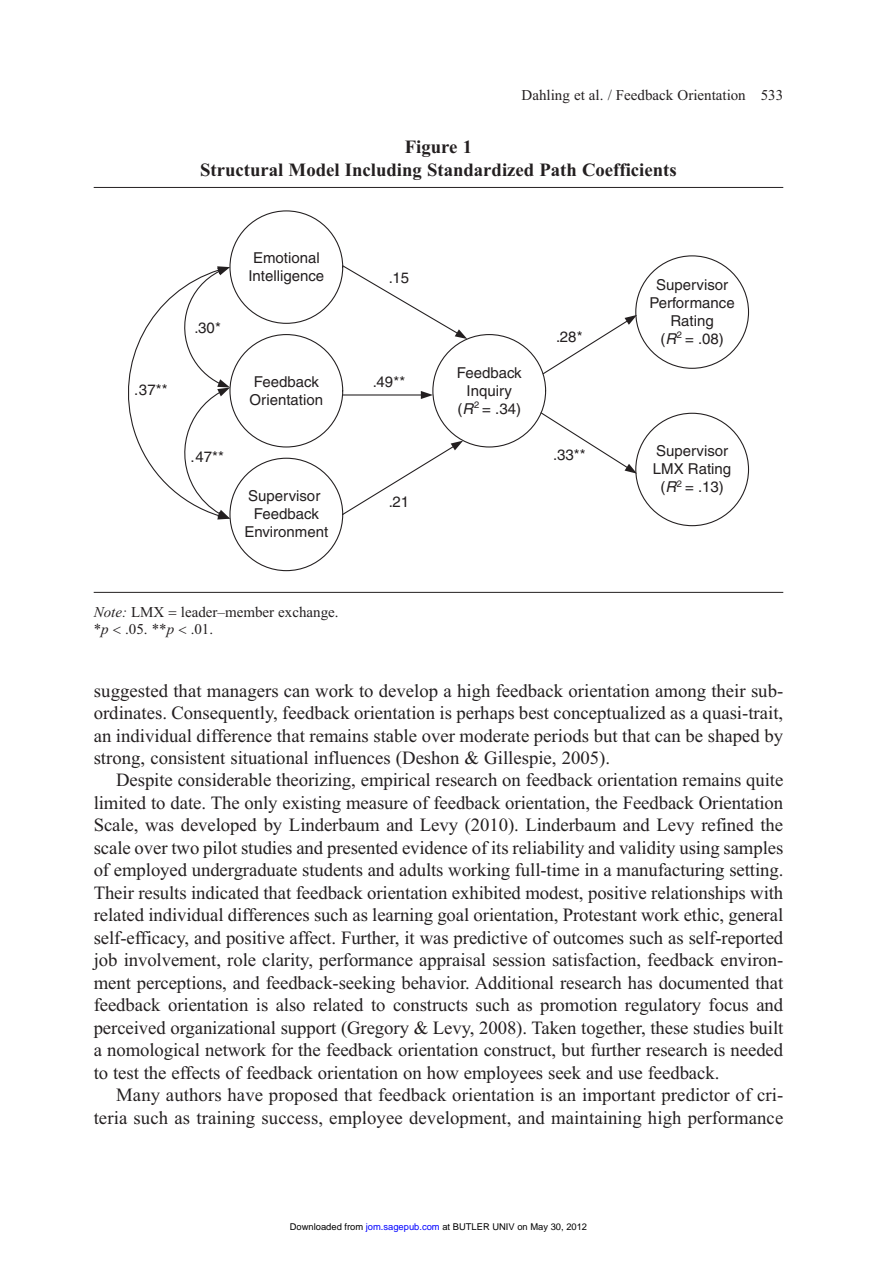  Describe the element at coordinates (131, 692) in the screenshot. I see `suggested` at that location.
